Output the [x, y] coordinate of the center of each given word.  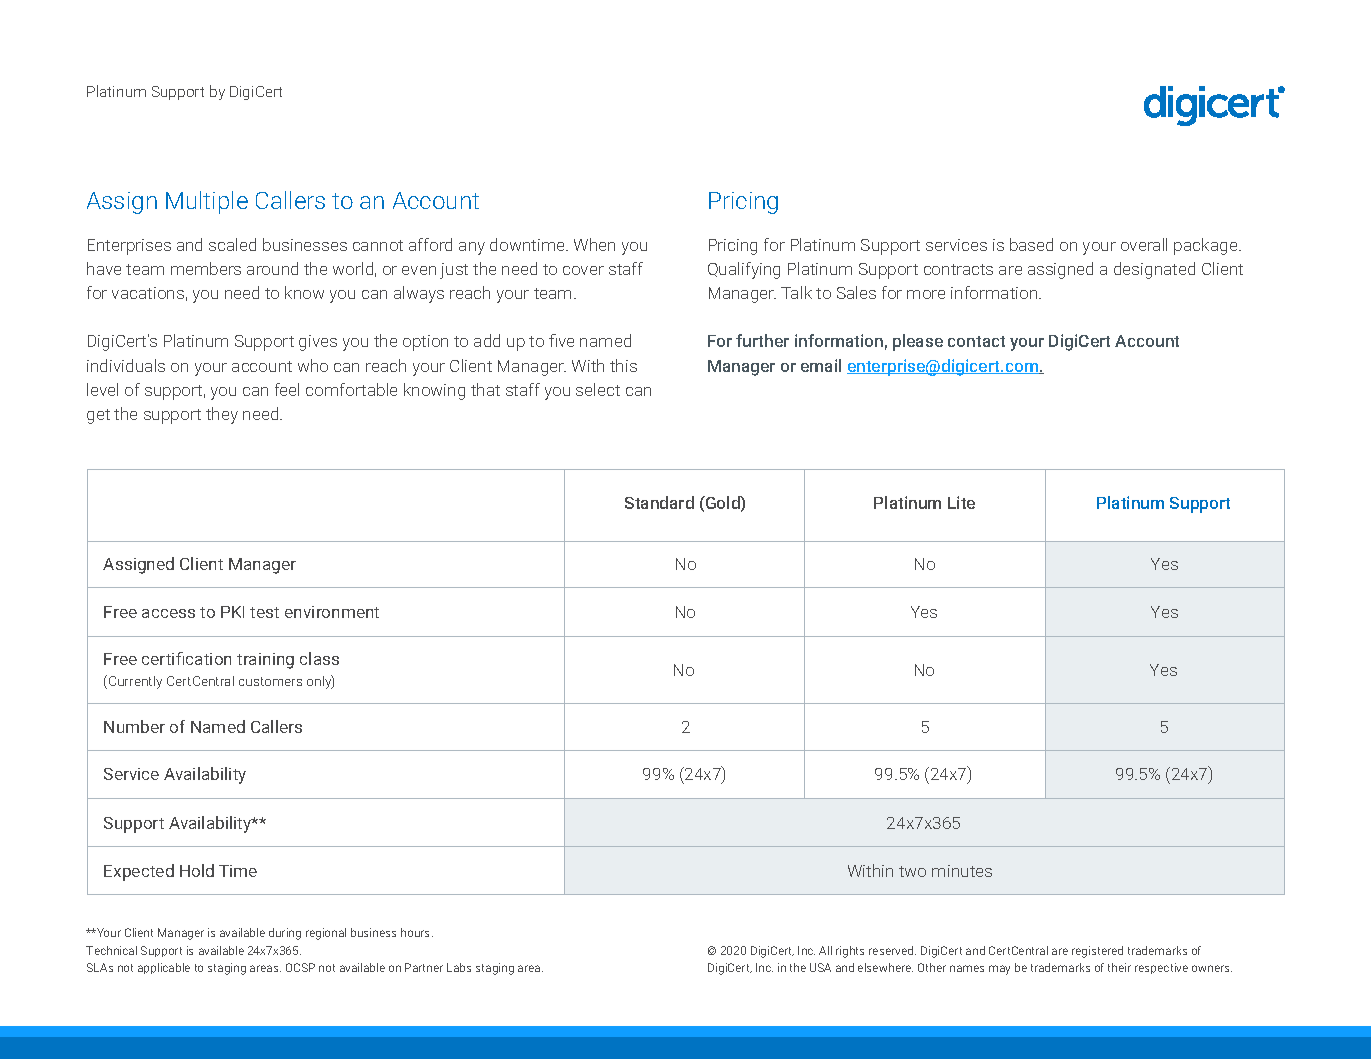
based [1031, 244]
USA [820, 967]
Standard [659, 502]
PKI [232, 612]
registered [1097, 952]
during [285, 934]
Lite [961, 502]
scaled [232, 244]
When [594, 244]
